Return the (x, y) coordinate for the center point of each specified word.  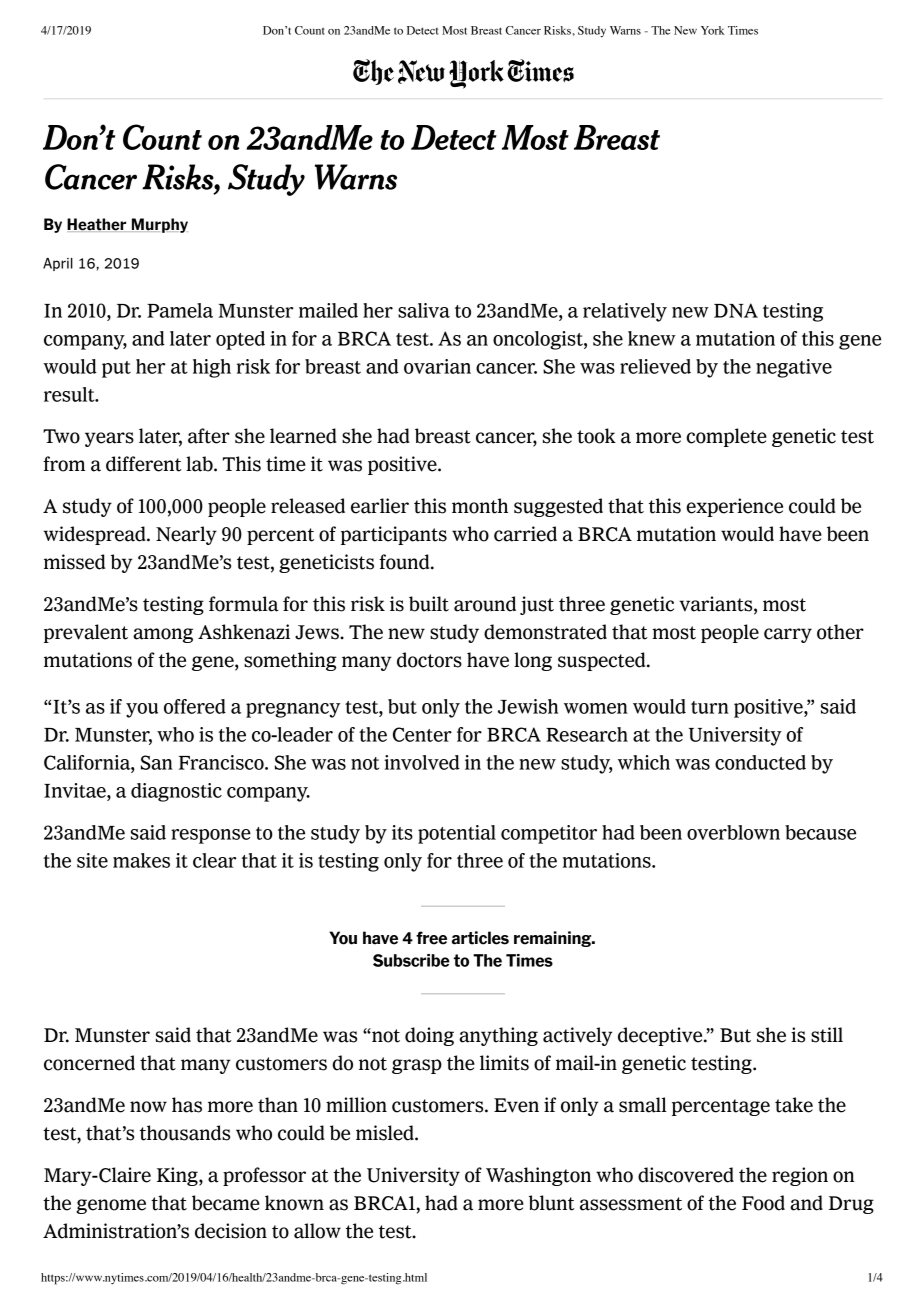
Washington (538, 1176)
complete (727, 437)
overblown (733, 832)
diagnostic (176, 792)
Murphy (159, 225)
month (480, 506)
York (713, 30)
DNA (736, 310)
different (144, 464)
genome (111, 1206)
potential (457, 834)
